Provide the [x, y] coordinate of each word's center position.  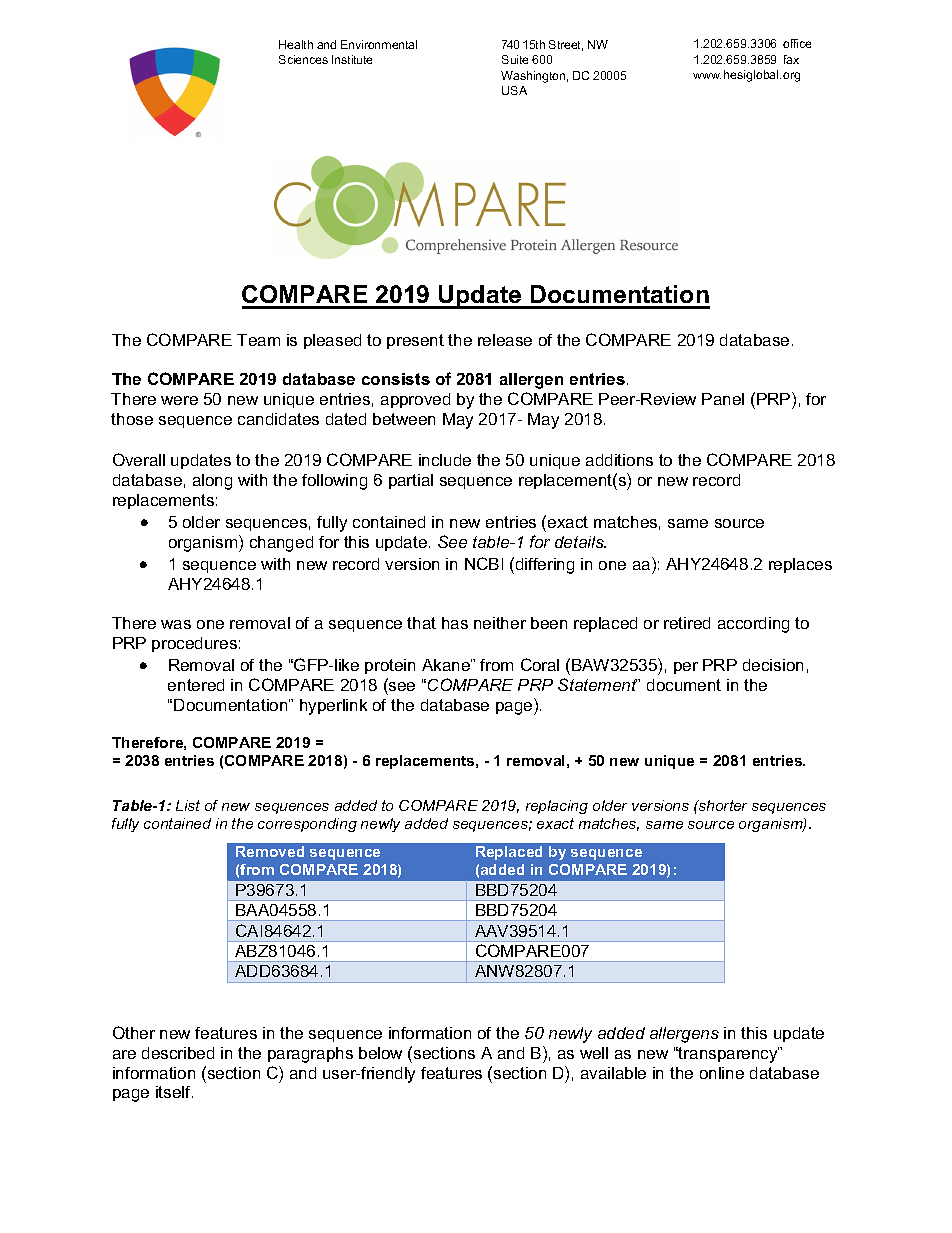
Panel [723, 399]
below [380, 1053]
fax [791, 59]
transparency [728, 1055]
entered [196, 685]
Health [296, 44]
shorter [722, 805]
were [179, 400]
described [178, 1053]
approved [415, 400]
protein [390, 666]
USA [514, 90]
